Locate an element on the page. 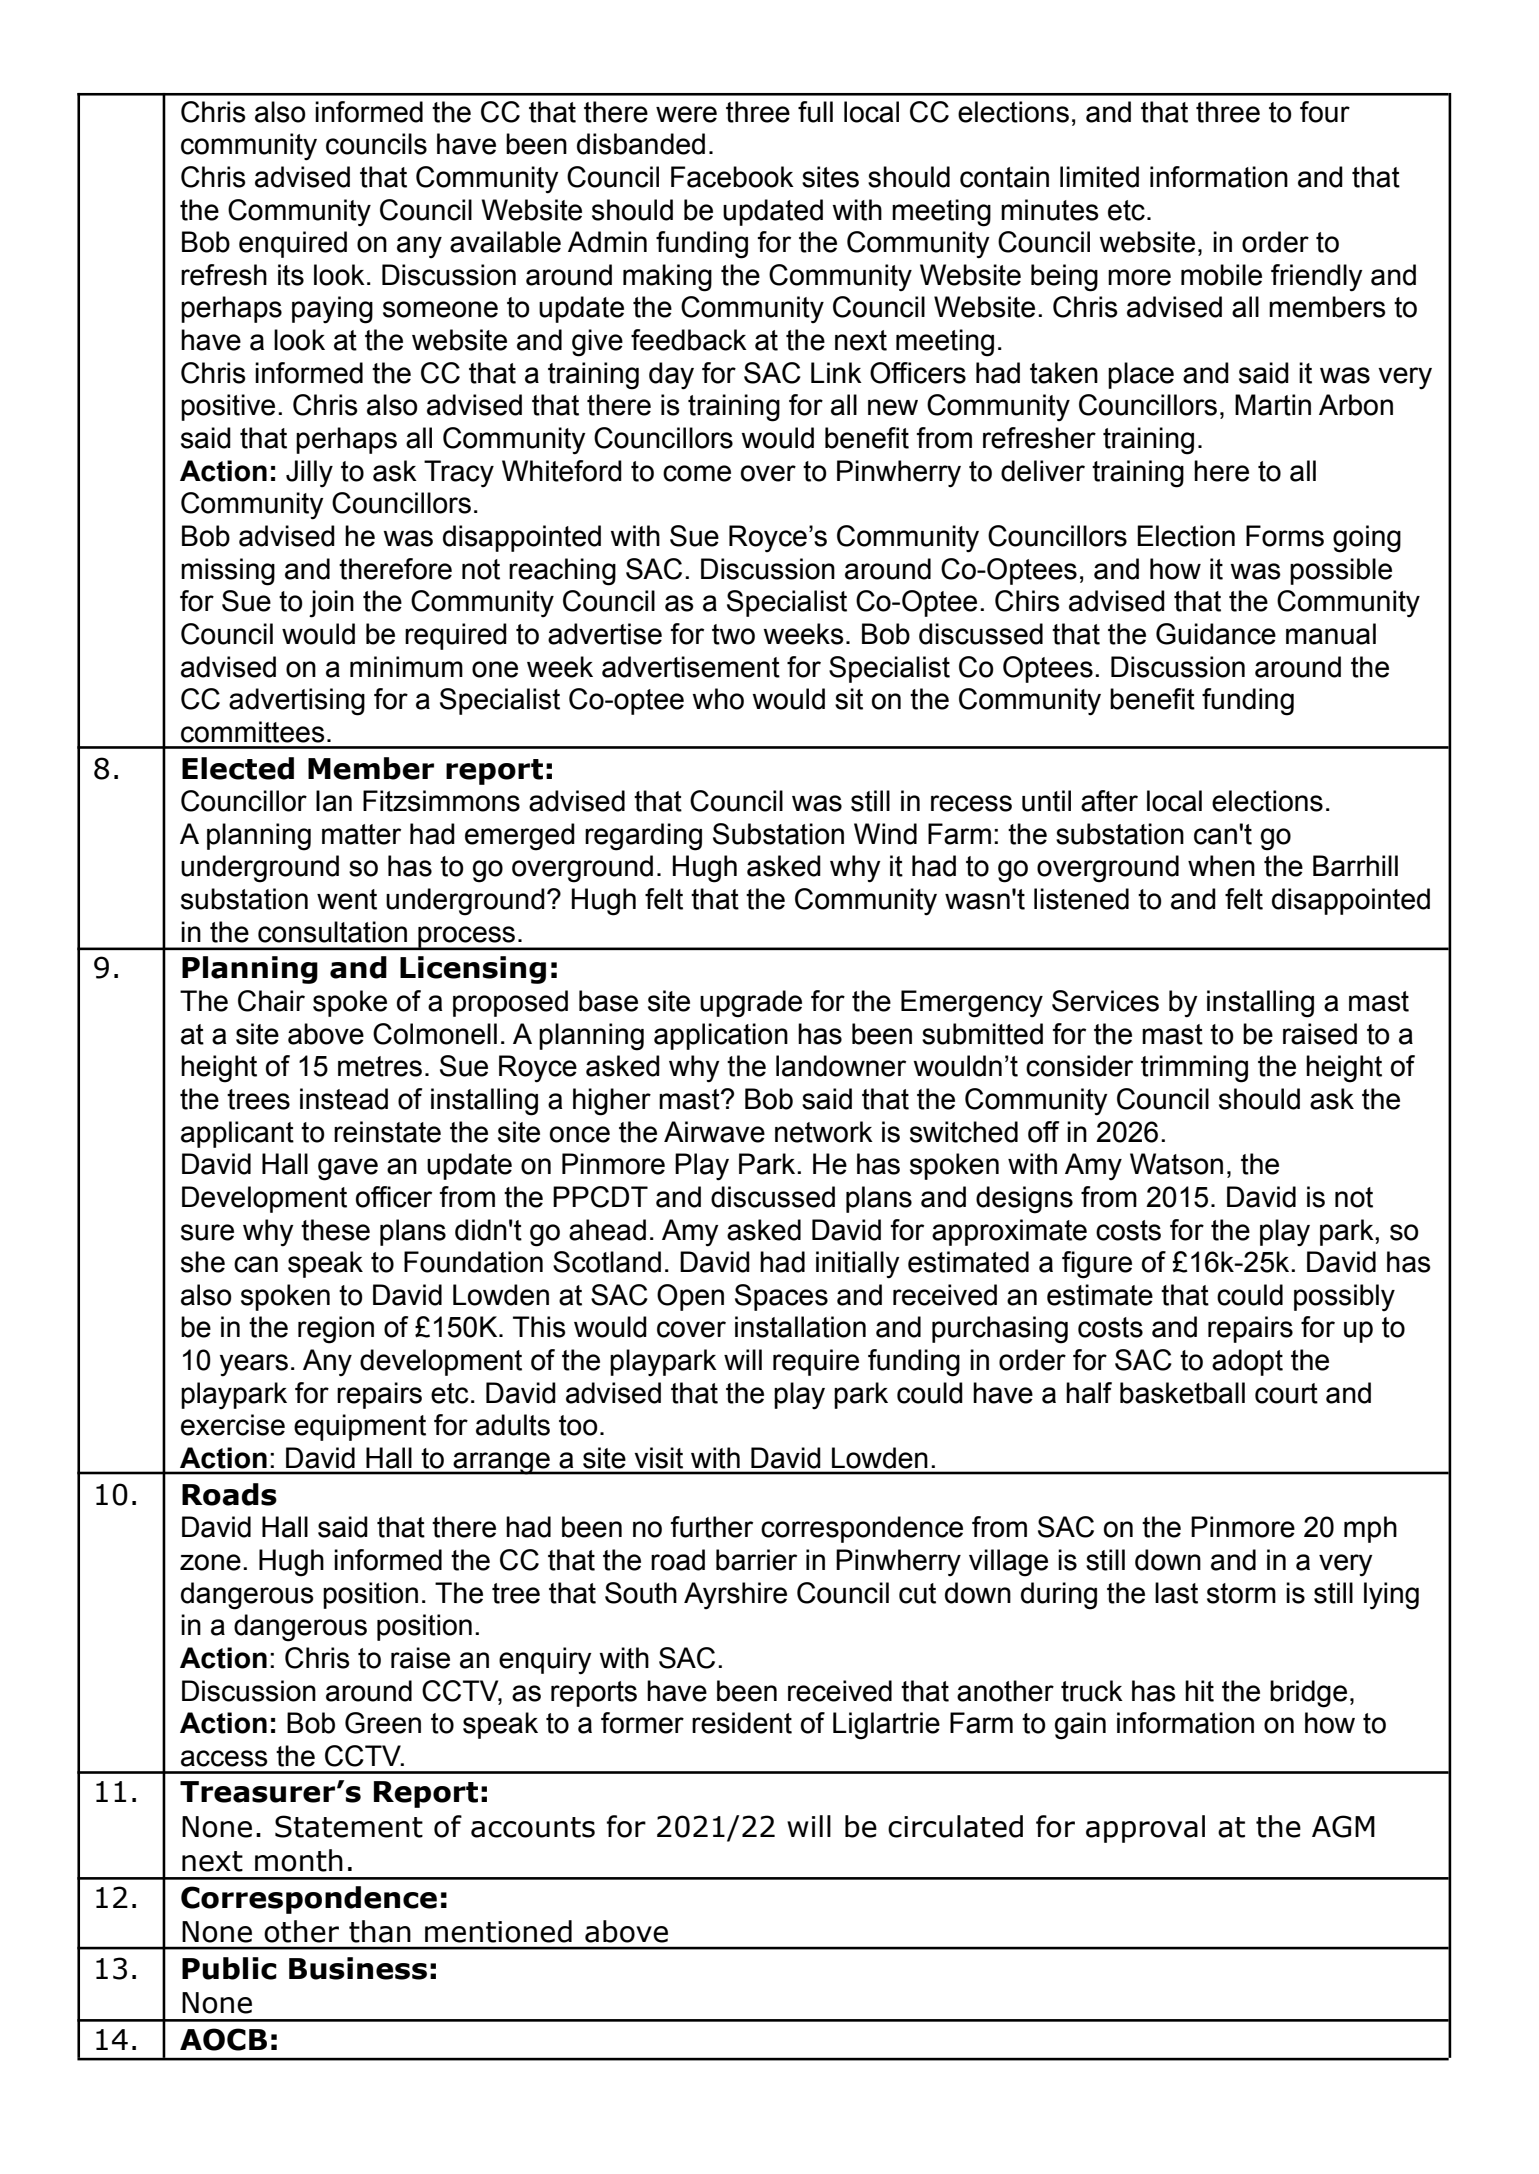 This image has height=2174, width=1539. four is located at coordinates (1325, 112).
